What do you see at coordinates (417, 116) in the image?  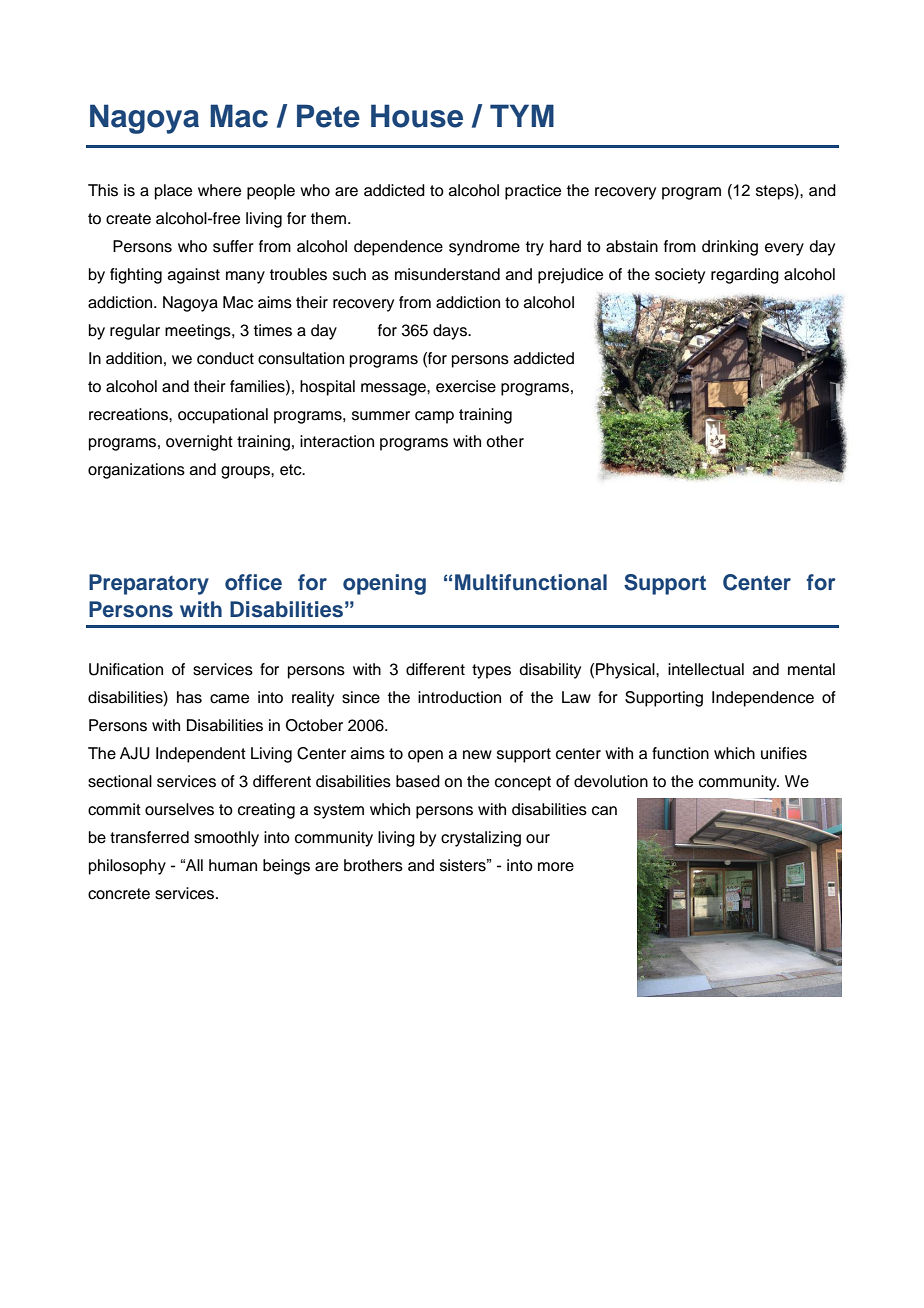 I see `House` at bounding box center [417, 116].
